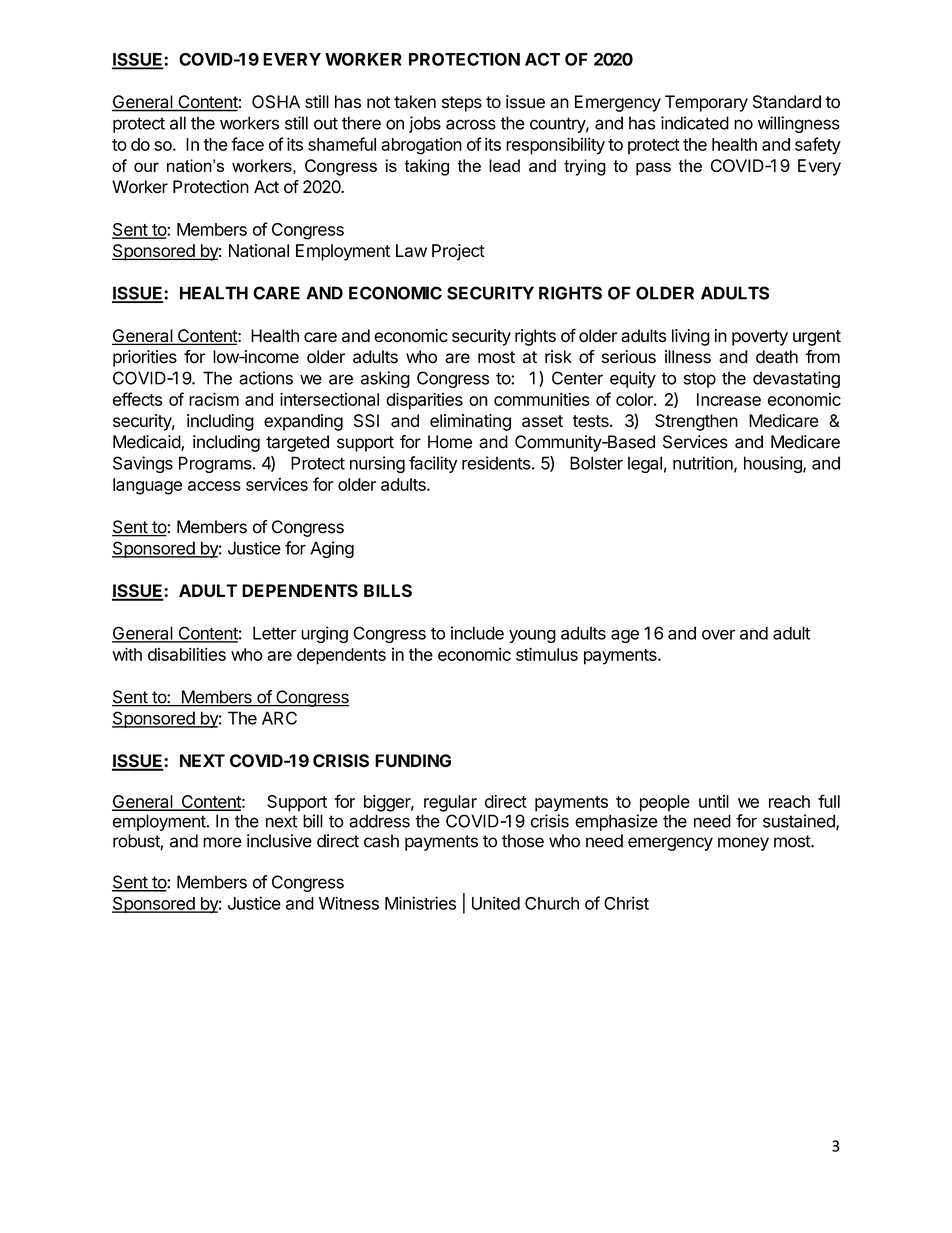 Image resolution: width=952 pixels, height=1233 pixels. Describe the element at coordinates (477, 633) in the image. I see `include` at that location.
